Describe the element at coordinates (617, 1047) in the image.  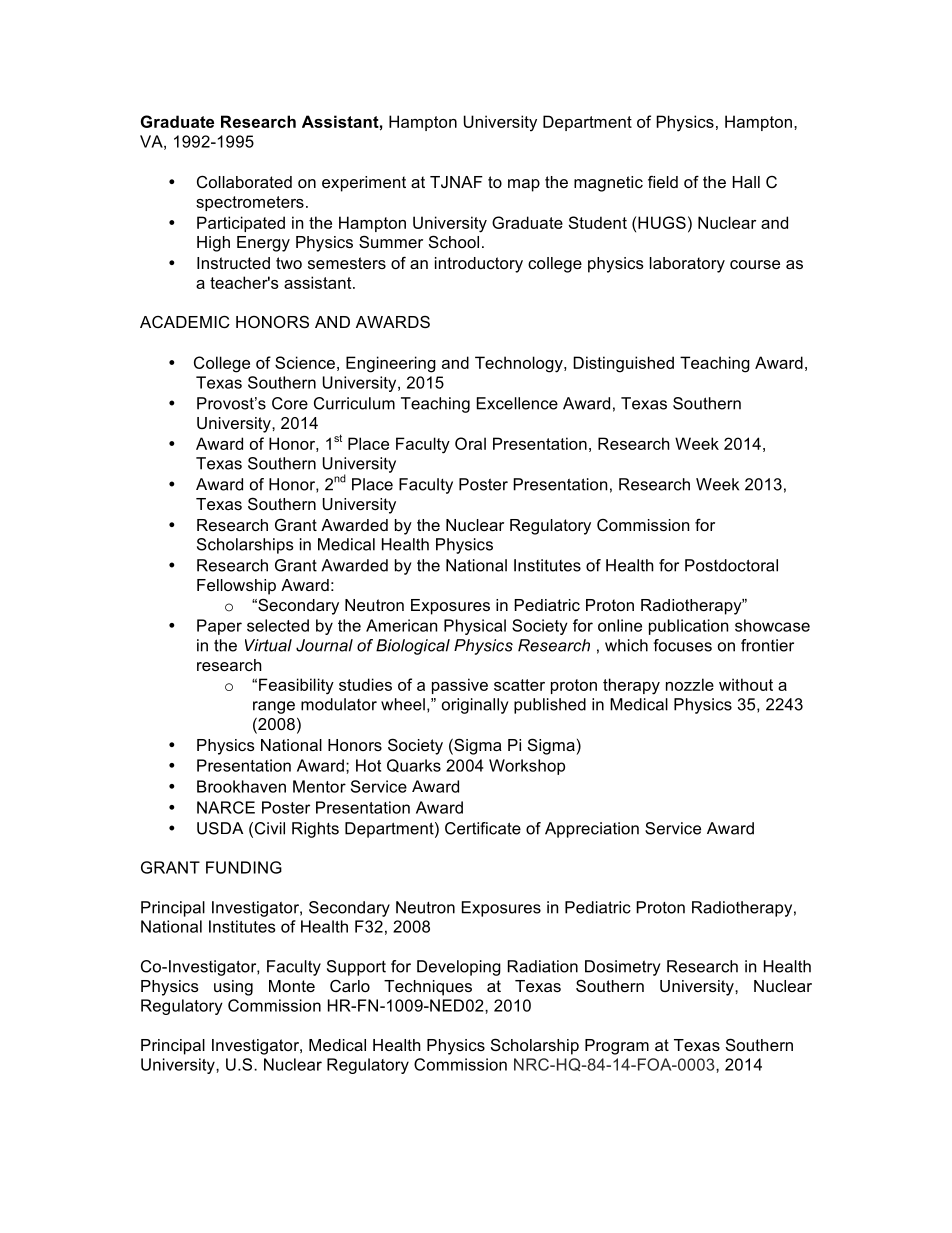
I see `Program` at that location.
